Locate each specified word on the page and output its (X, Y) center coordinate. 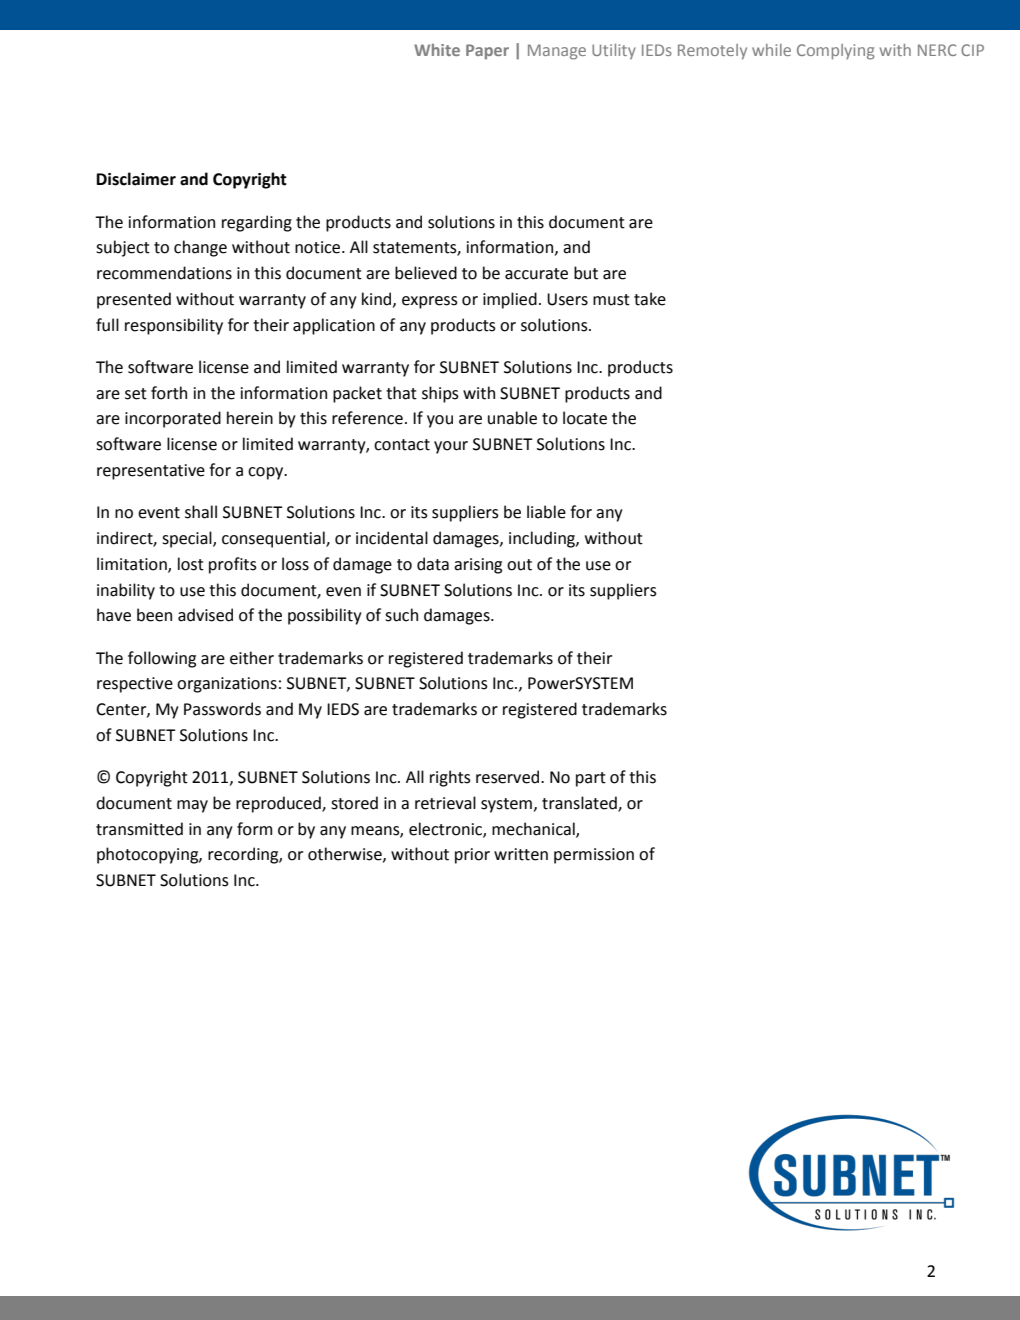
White (437, 50)
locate (585, 418)
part (591, 779)
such (401, 615)
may (192, 806)
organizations (227, 685)
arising (478, 566)
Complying (836, 52)
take (650, 299)
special (188, 539)
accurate (536, 274)
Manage (557, 52)
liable (546, 512)
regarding (257, 223)
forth (169, 393)
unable (512, 418)
